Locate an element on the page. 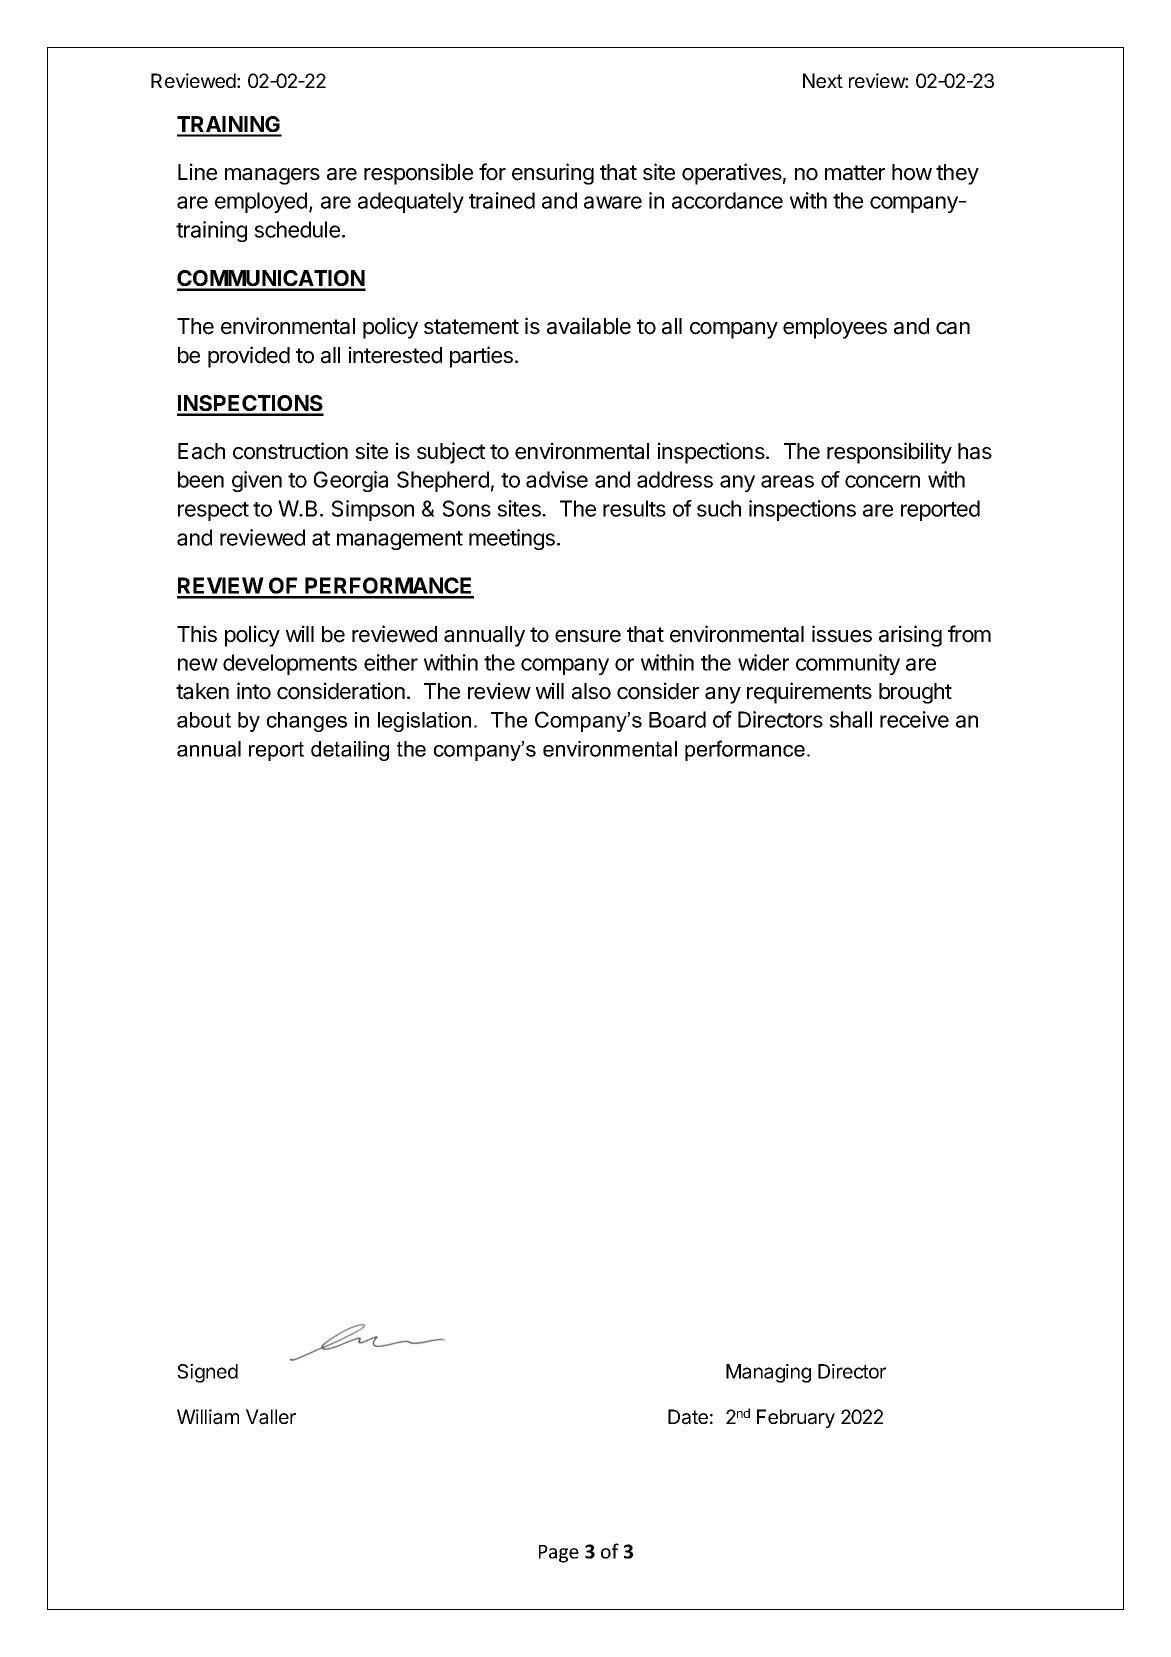 This document has width=1171, height=1657. Page is located at coordinates (559, 1554).
